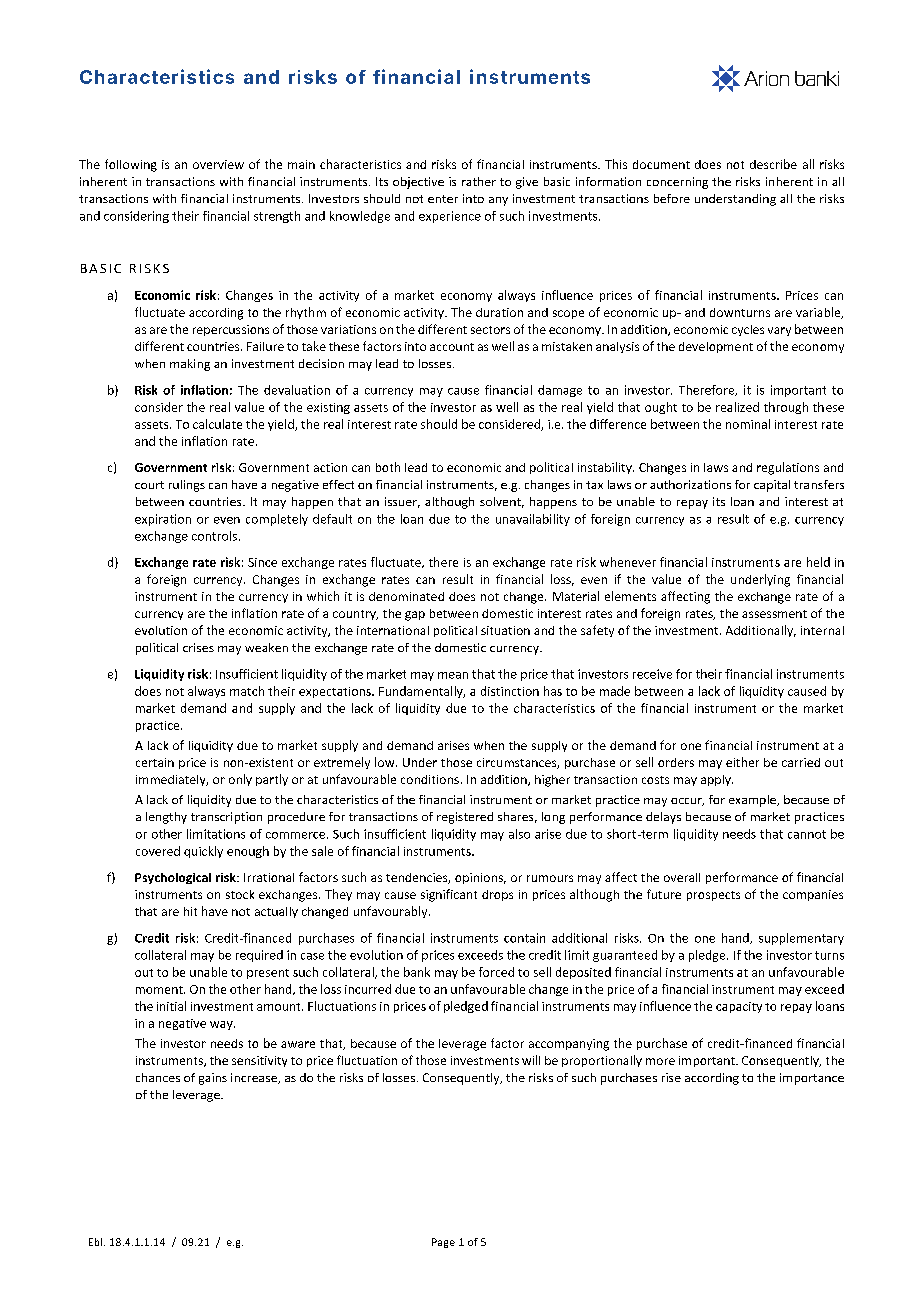  Describe the element at coordinates (214, 536) in the document. I see `controls` at that location.
